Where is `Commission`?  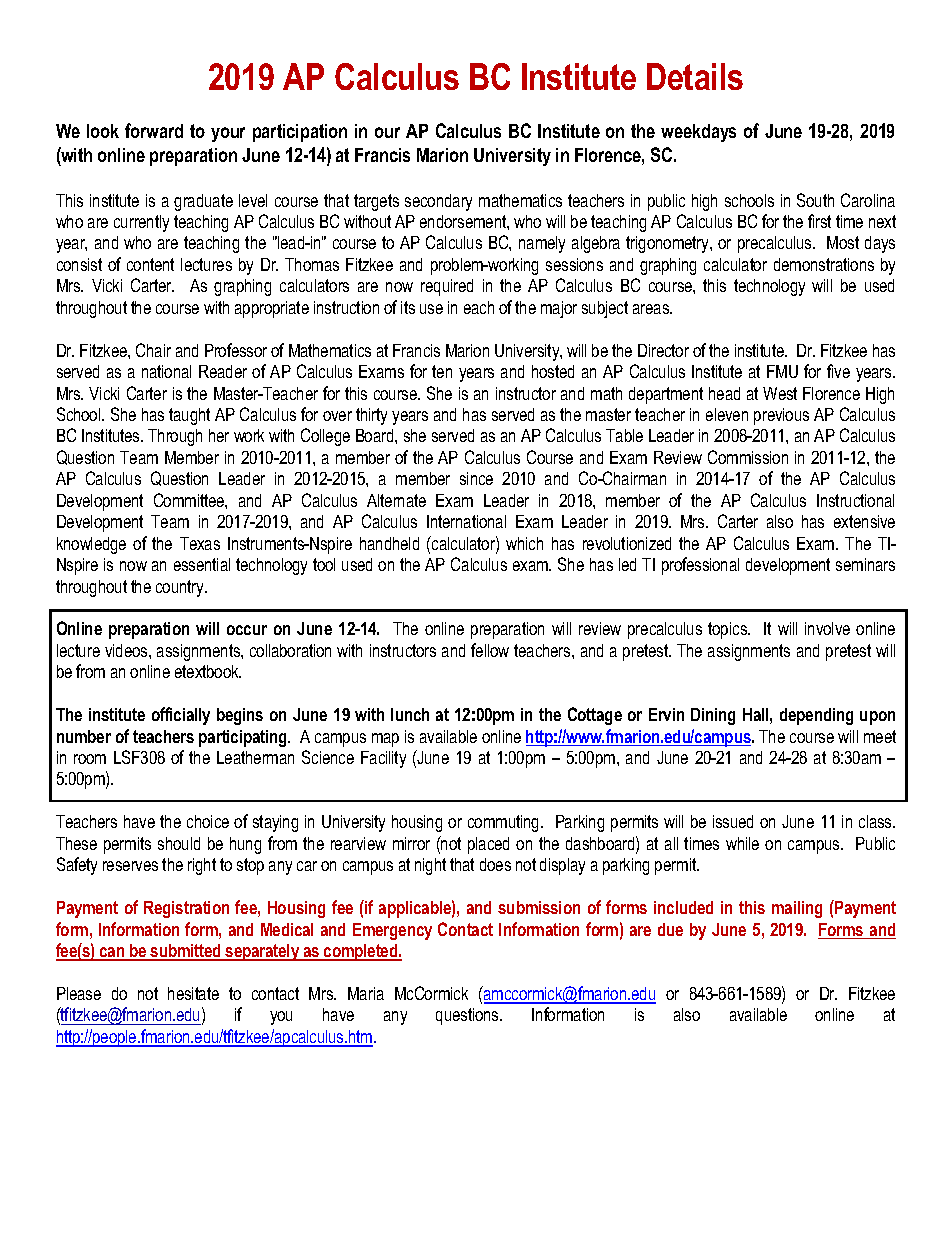 Commission is located at coordinates (748, 457).
